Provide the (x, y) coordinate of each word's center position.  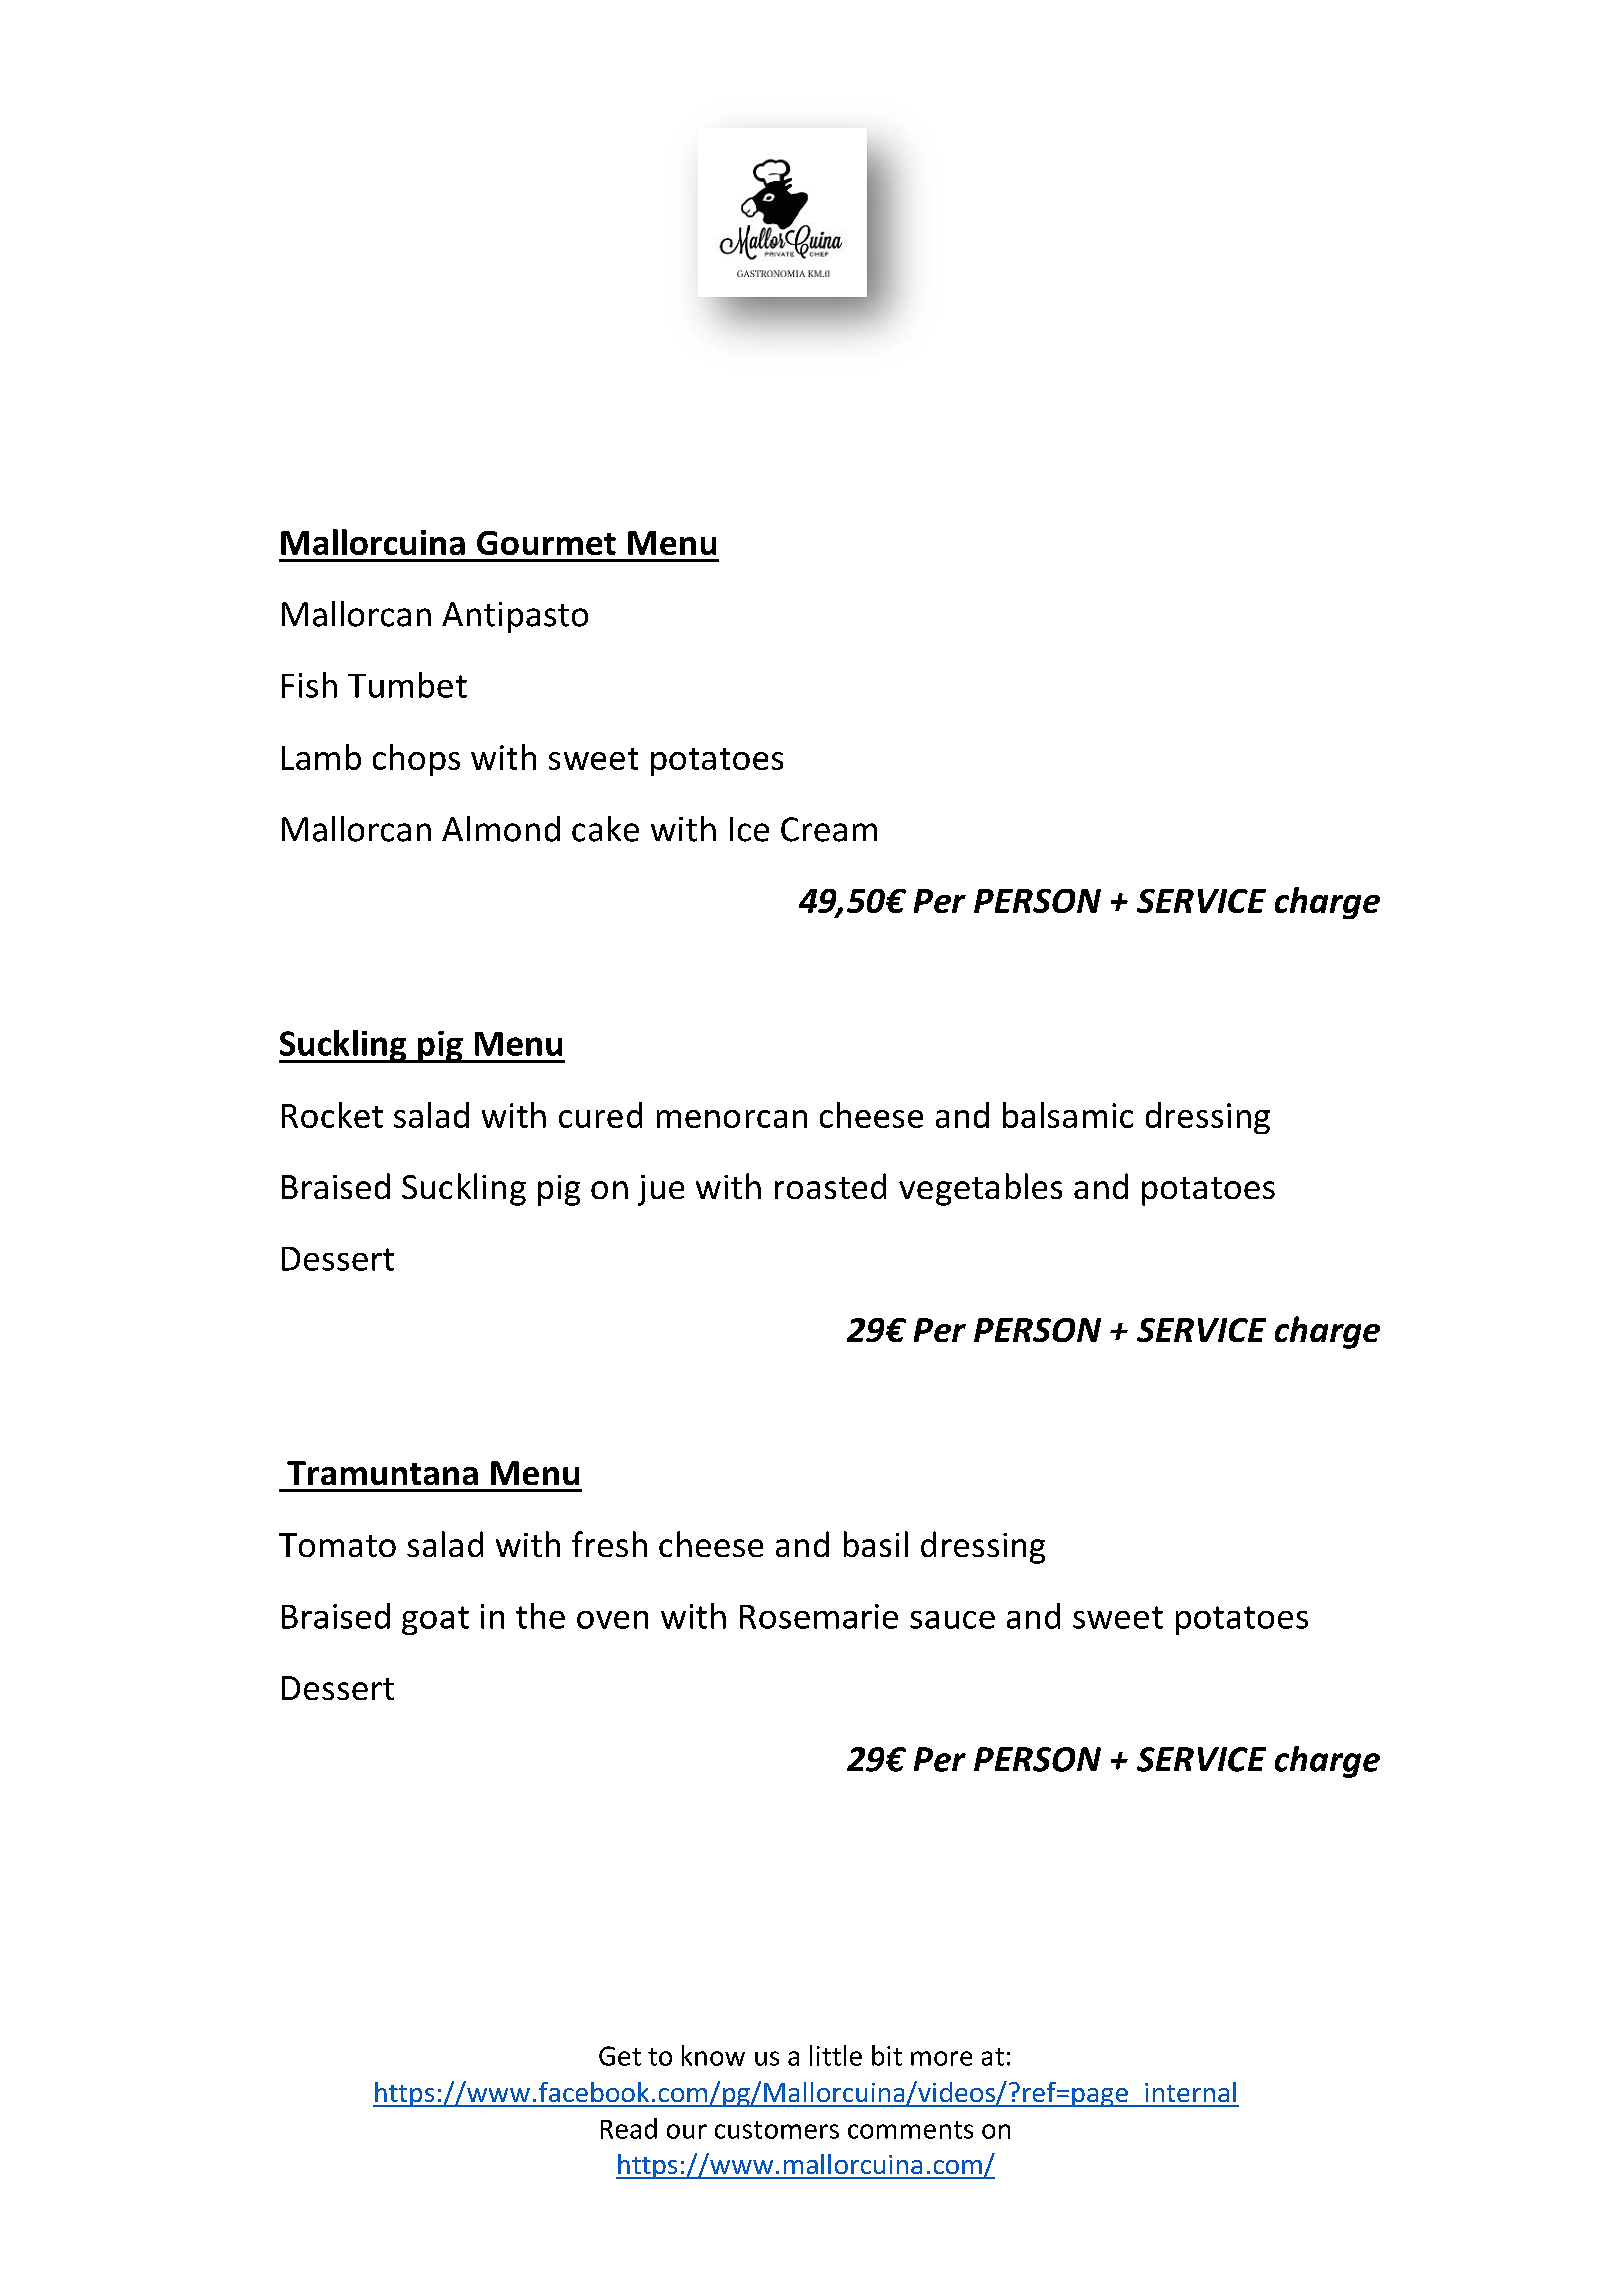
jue (661, 1190)
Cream (829, 829)
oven (612, 1620)
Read (629, 2128)
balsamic (1068, 1115)
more (941, 2058)
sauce (952, 1620)
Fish (309, 685)
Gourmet (546, 543)
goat (435, 1620)
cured (600, 1115)
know (713, 2055)
